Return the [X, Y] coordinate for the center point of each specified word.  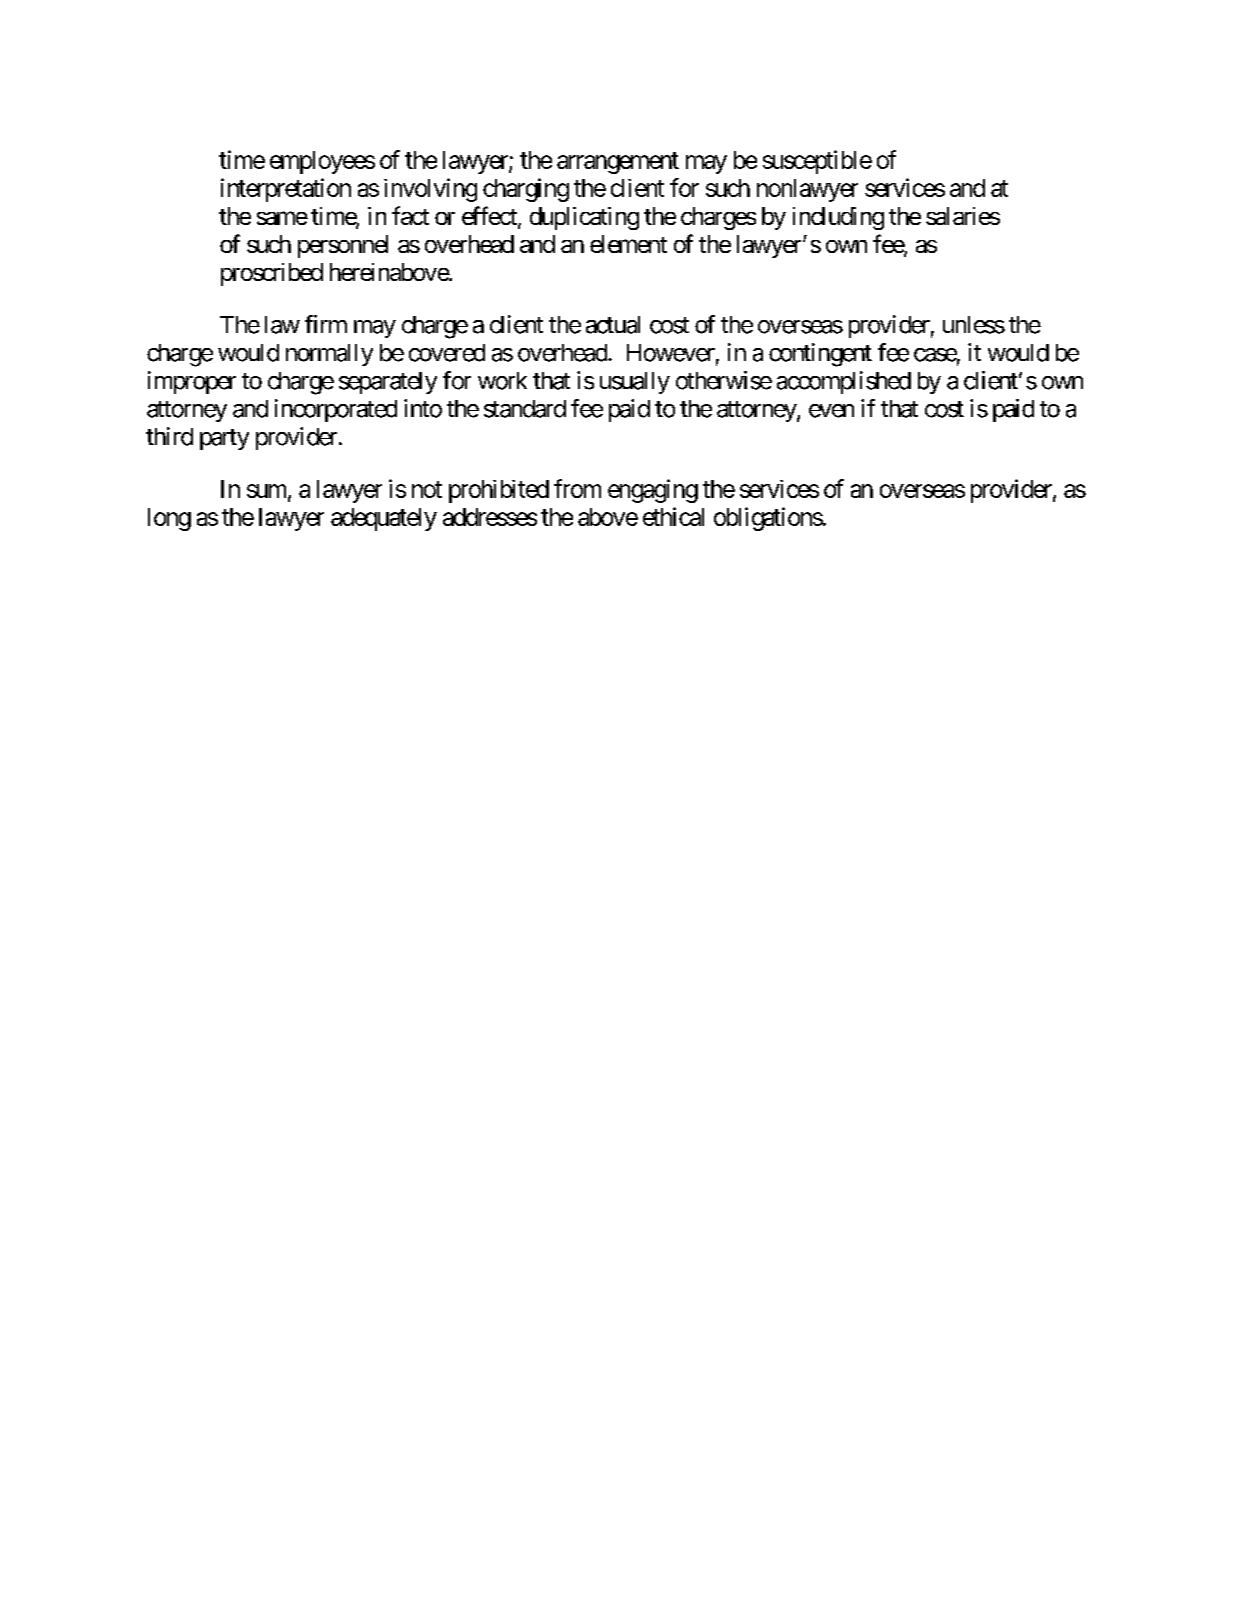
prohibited [499, 491]
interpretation [286, 190]
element [628, 244]
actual [613, 325]
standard [525, 409]
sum [266, 491]
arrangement [618, 163]
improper [192, 382]
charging [526, 190]
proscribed [272, 274]
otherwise [724, 380]
